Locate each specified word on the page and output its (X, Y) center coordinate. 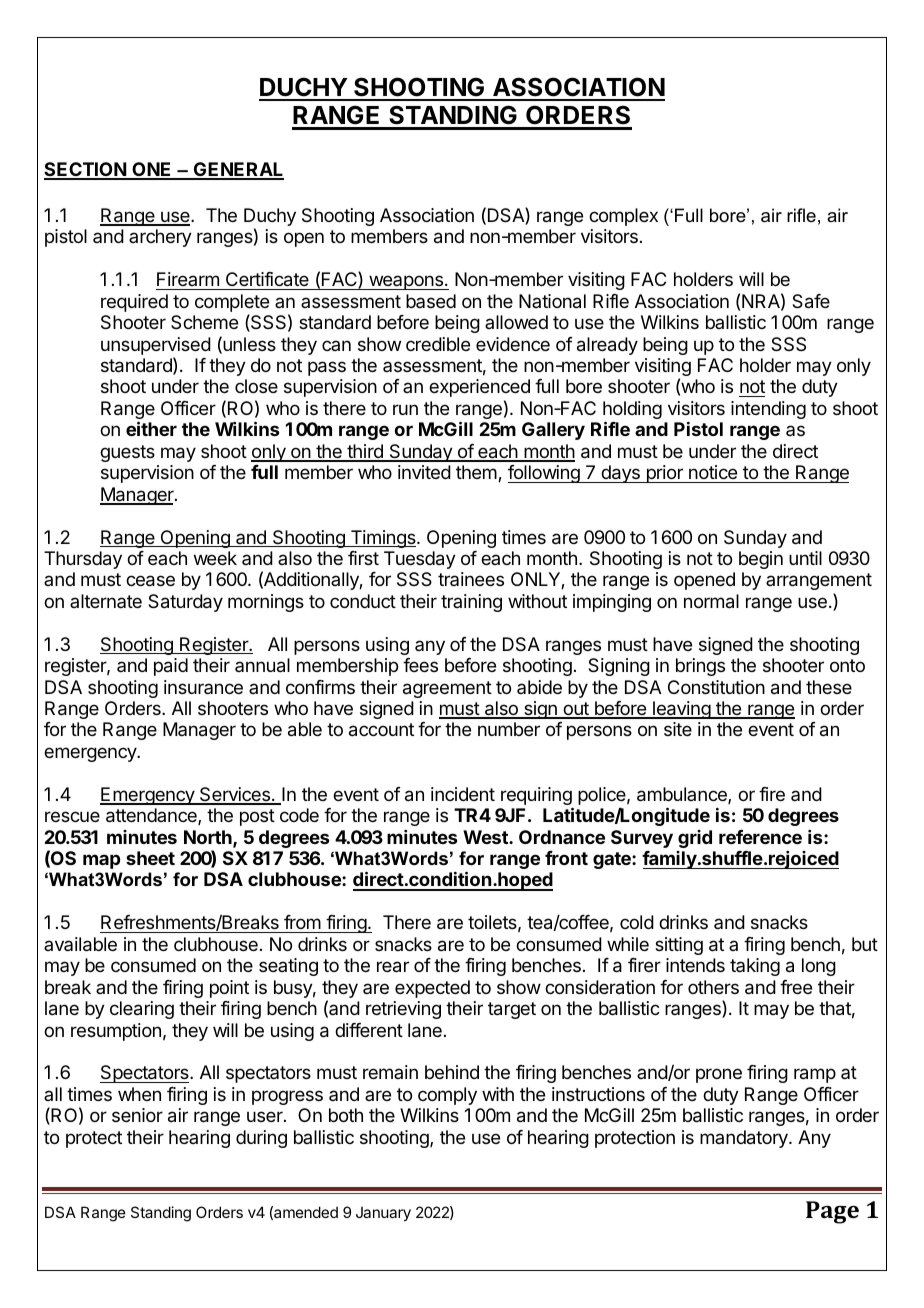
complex (623, 217)
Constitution (716, 687)
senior (137, 1115)
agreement (447, 689)
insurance (203, 687)
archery (160, 238)
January (383, 1214)
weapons (406, 282)
